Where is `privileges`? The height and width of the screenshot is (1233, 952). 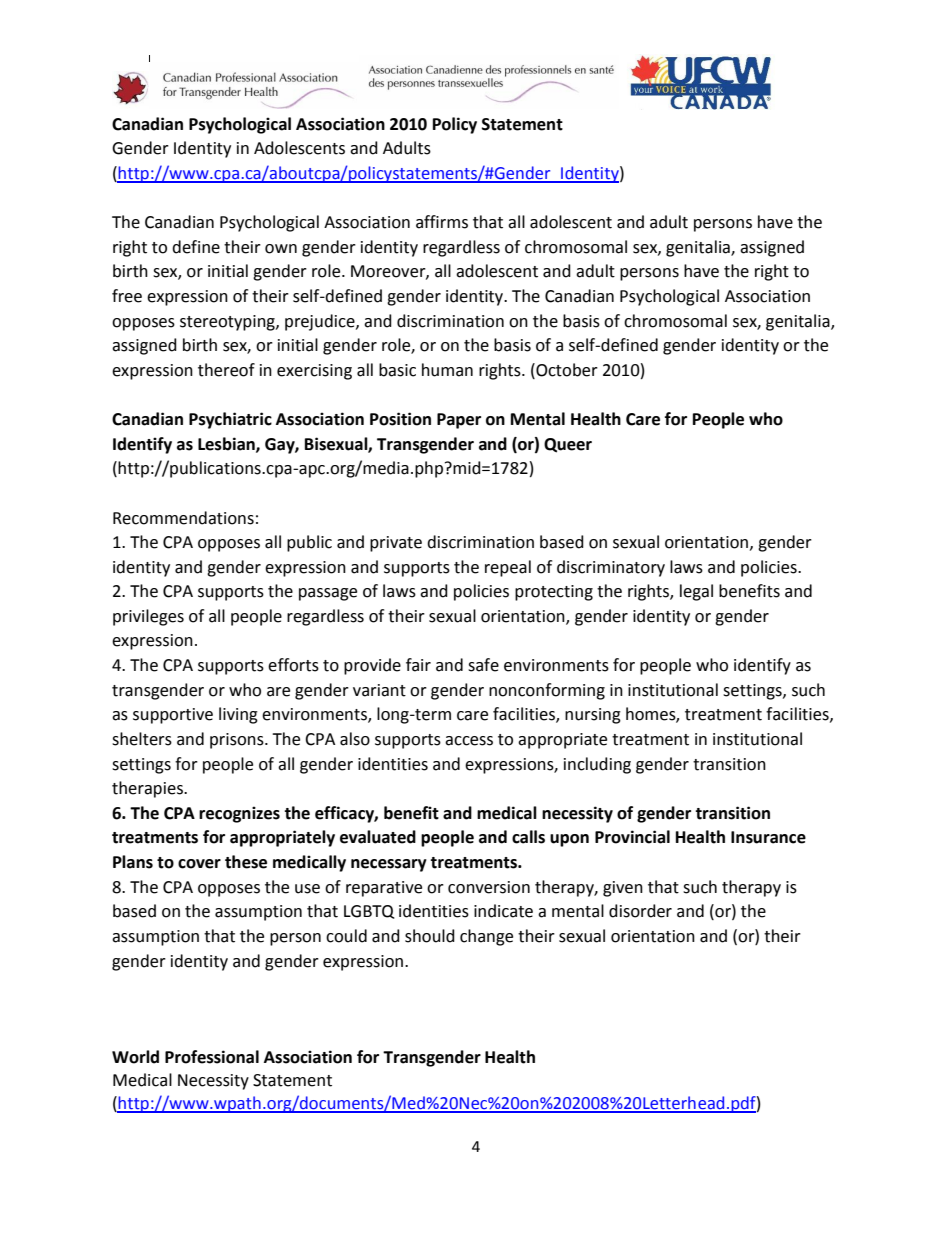
privileges is located at coordinates (148, 617).
